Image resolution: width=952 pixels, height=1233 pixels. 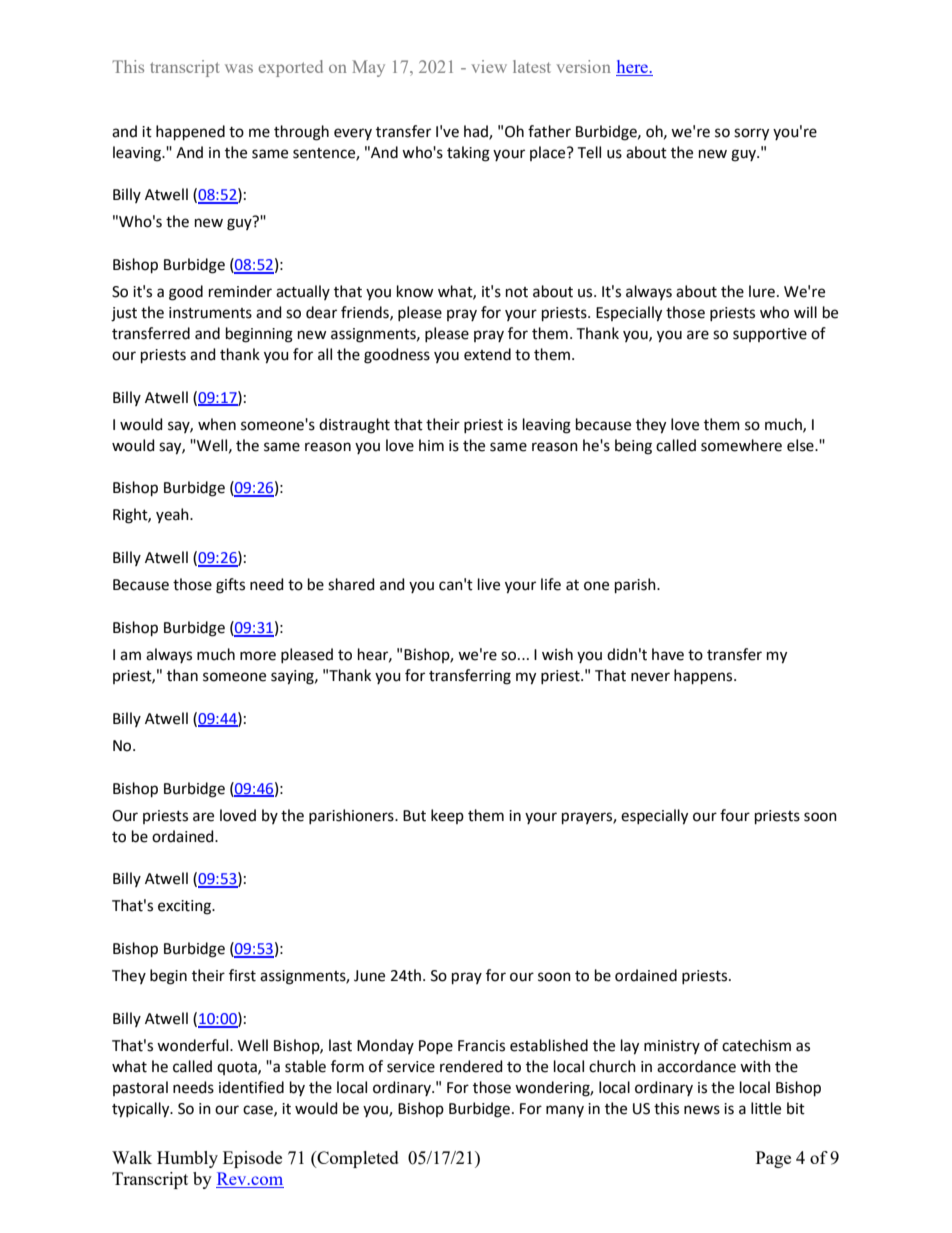 What do you see at coordinates (190, 132) in the page?
I see `happened` at bounding box center [190, 132].
